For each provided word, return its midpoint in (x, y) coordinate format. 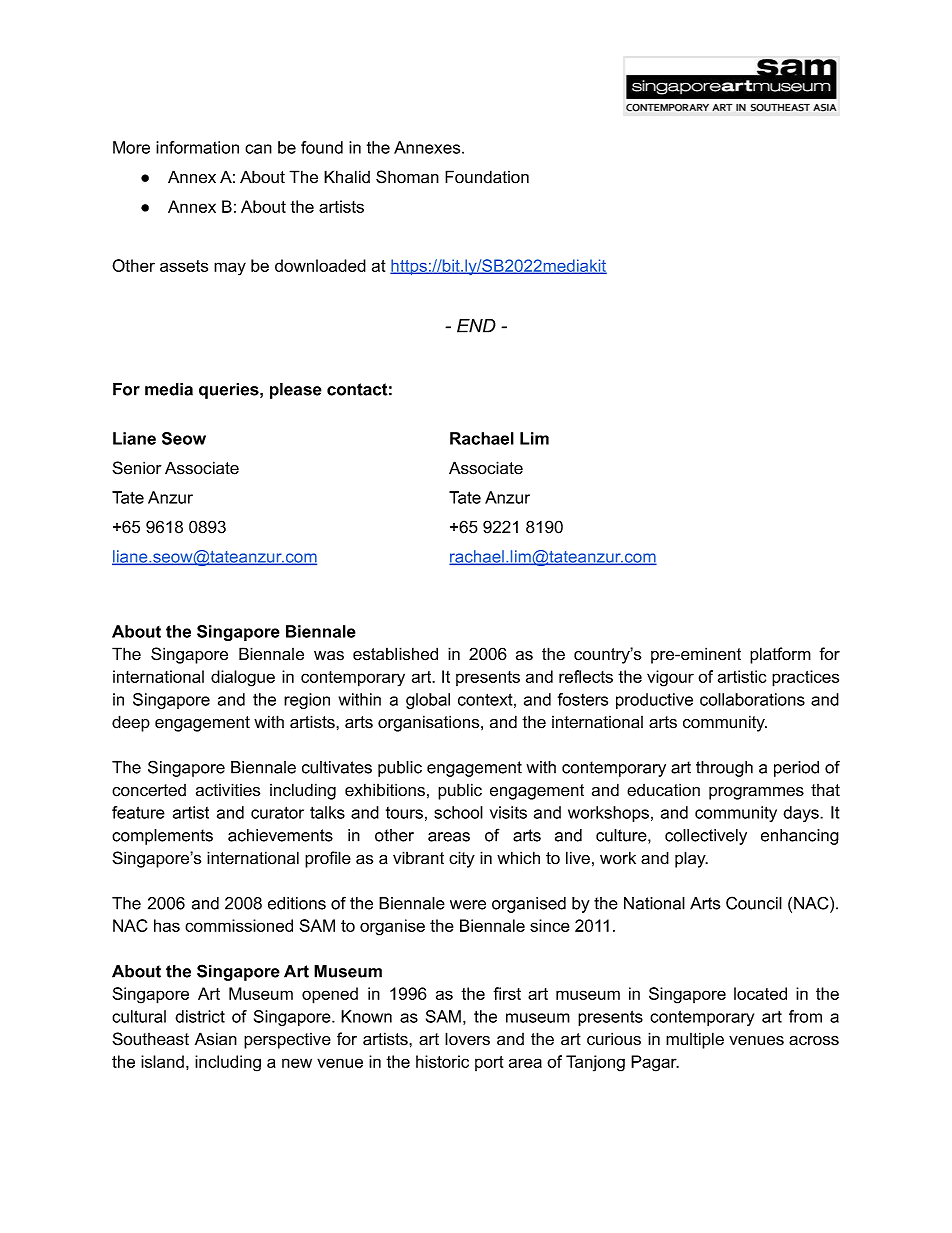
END (476, 326)
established (395, 654)
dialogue (243, 678)
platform (780, 655)
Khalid (347, 177)
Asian (216, 1039)
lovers (467, 1039)
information (197, 147)
